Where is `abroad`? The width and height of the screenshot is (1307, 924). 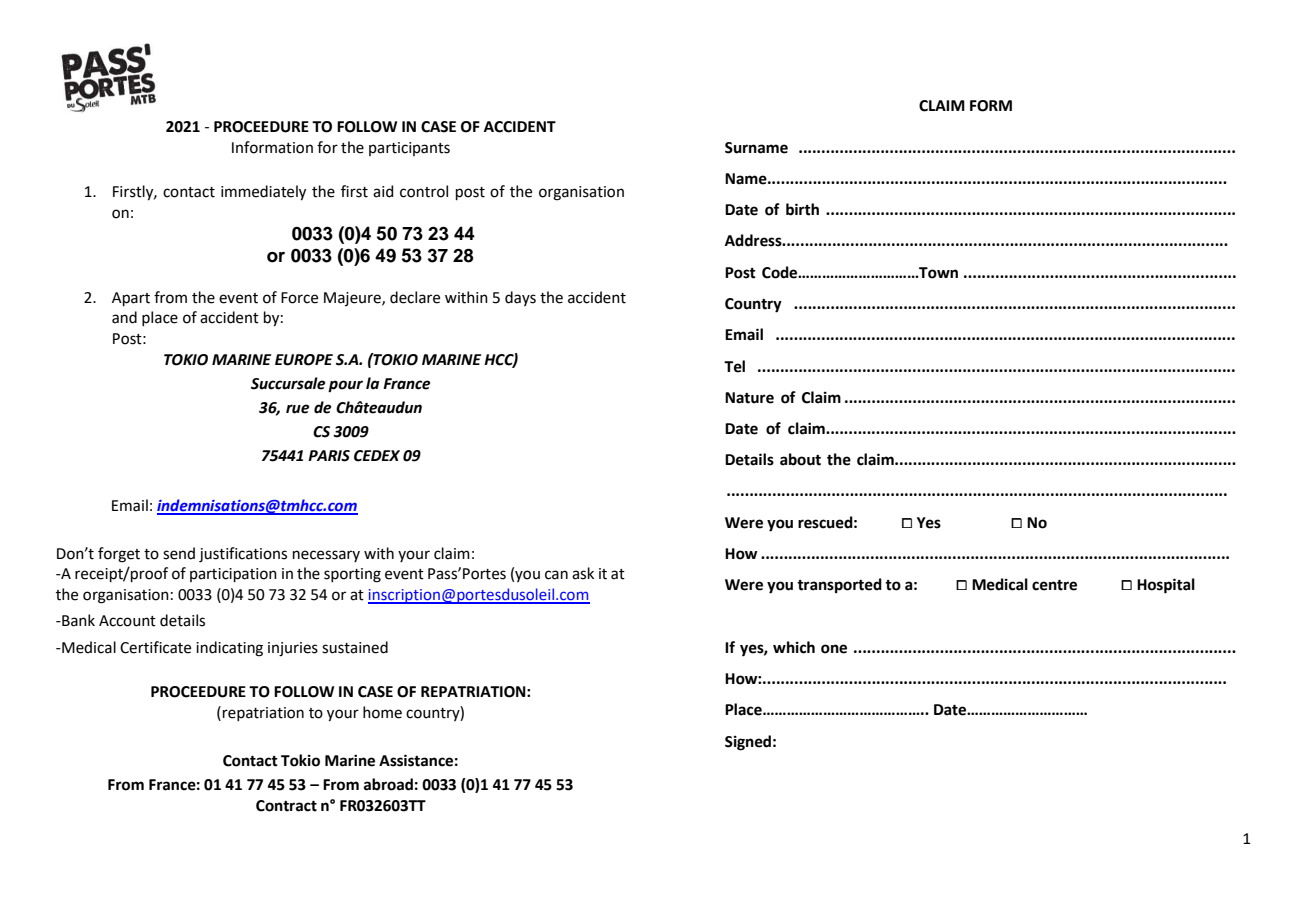
abroad is located at coordinates (388, 784).
